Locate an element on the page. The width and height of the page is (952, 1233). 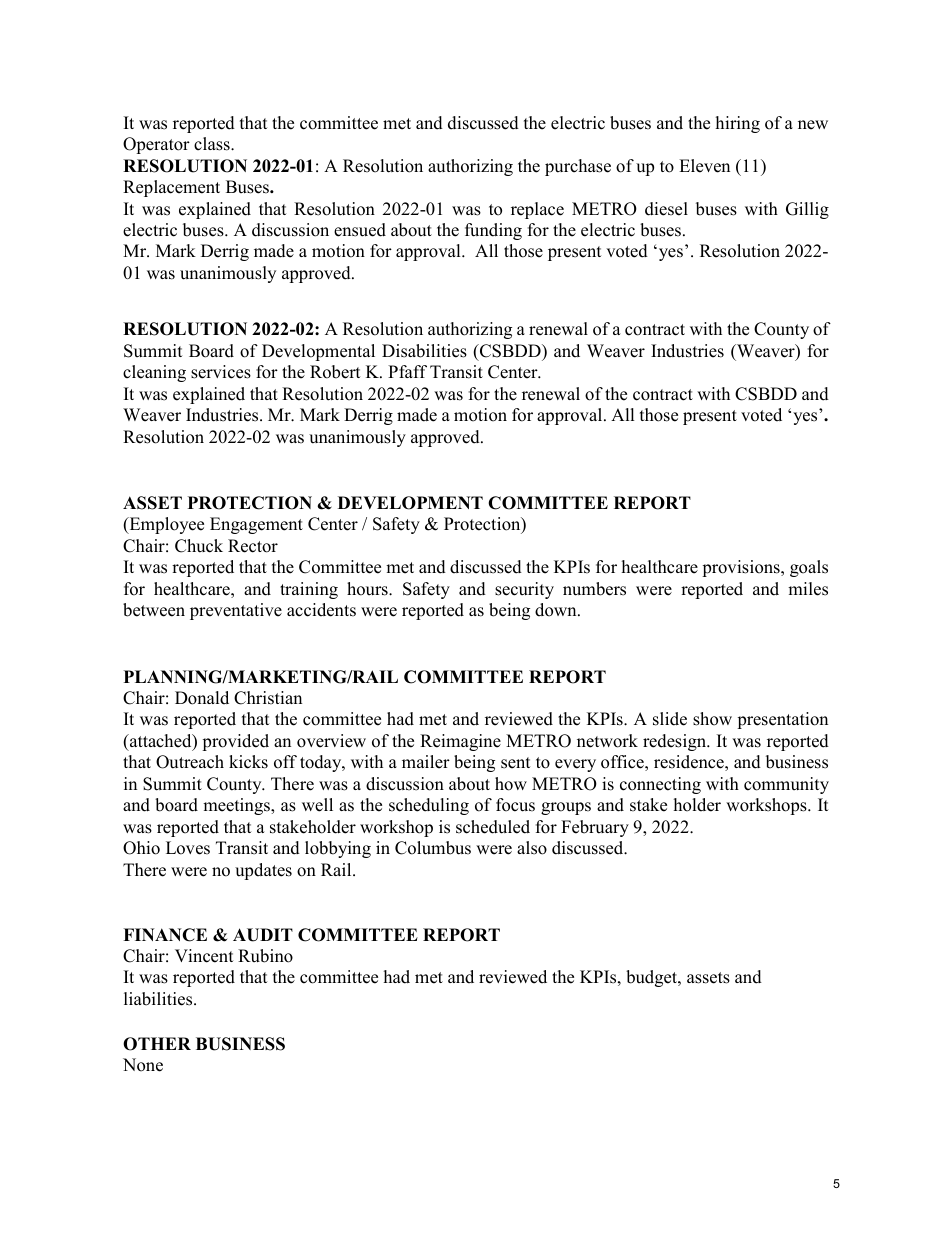
provisions is located at coordinates (742, 568).
